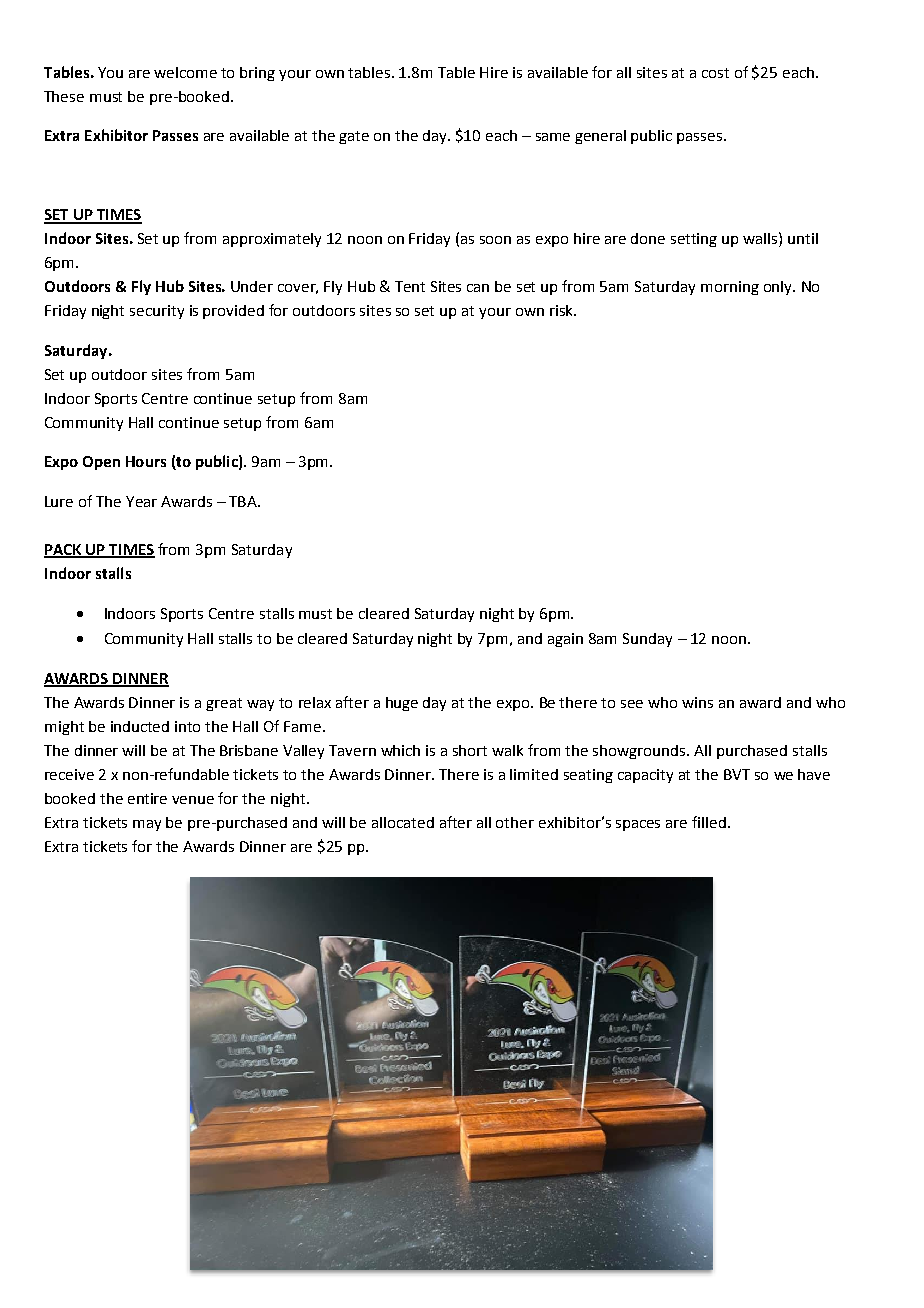 Image resolution: width=924 pixels, height=1308 pixels. What do you see at coordinates (272, 240) in the screenshot?
I see `approximately` at bounding box center [272, 240].
